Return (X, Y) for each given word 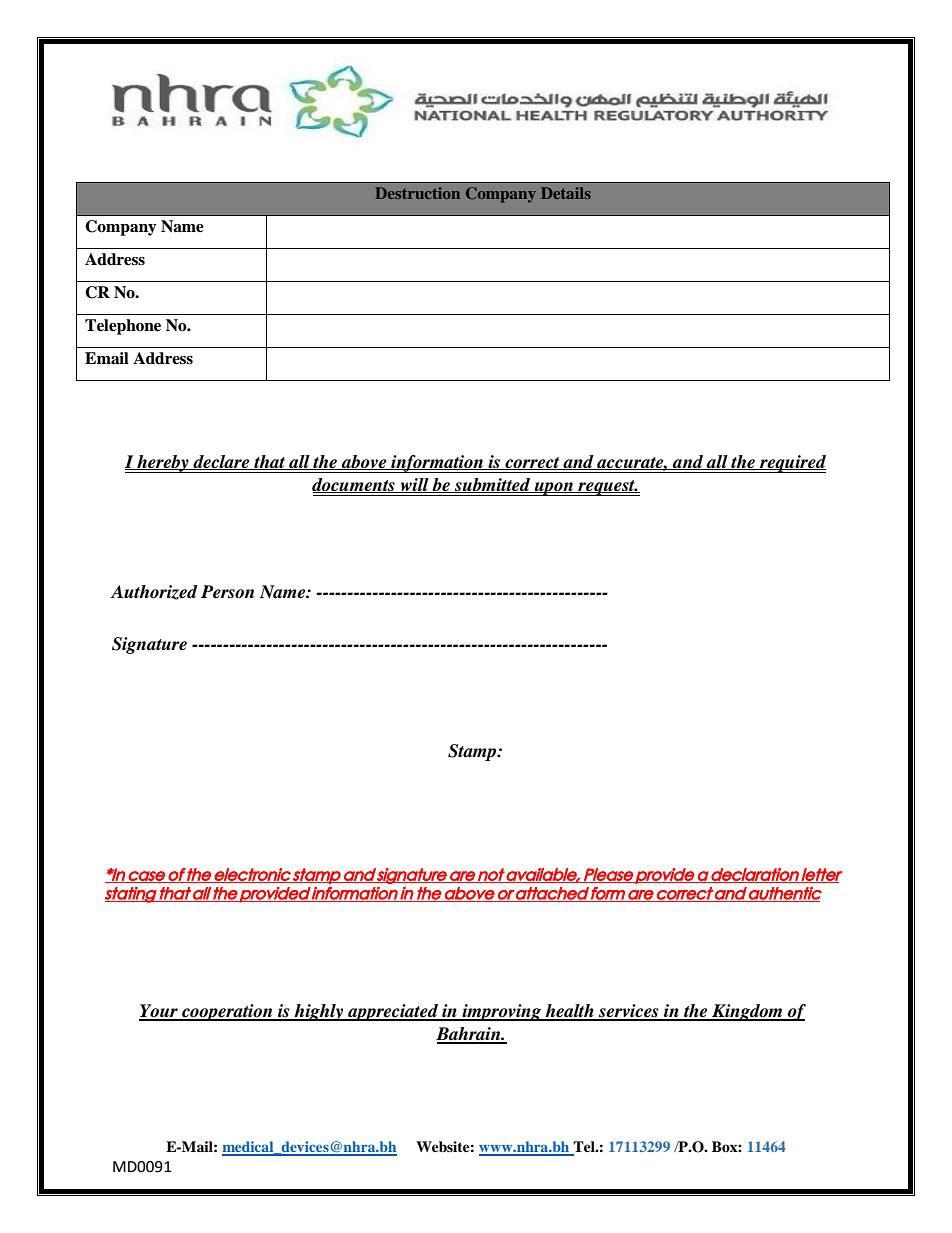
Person (227, 592)
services (629, 1012)
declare (221, 462)
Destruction (417, 193)
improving (501, 1012)
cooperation (227, 1012)
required (792, 464)
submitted (493, 485)
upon (554, 489)
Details (566, 193)
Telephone (123, 327)
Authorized (154, 592)
